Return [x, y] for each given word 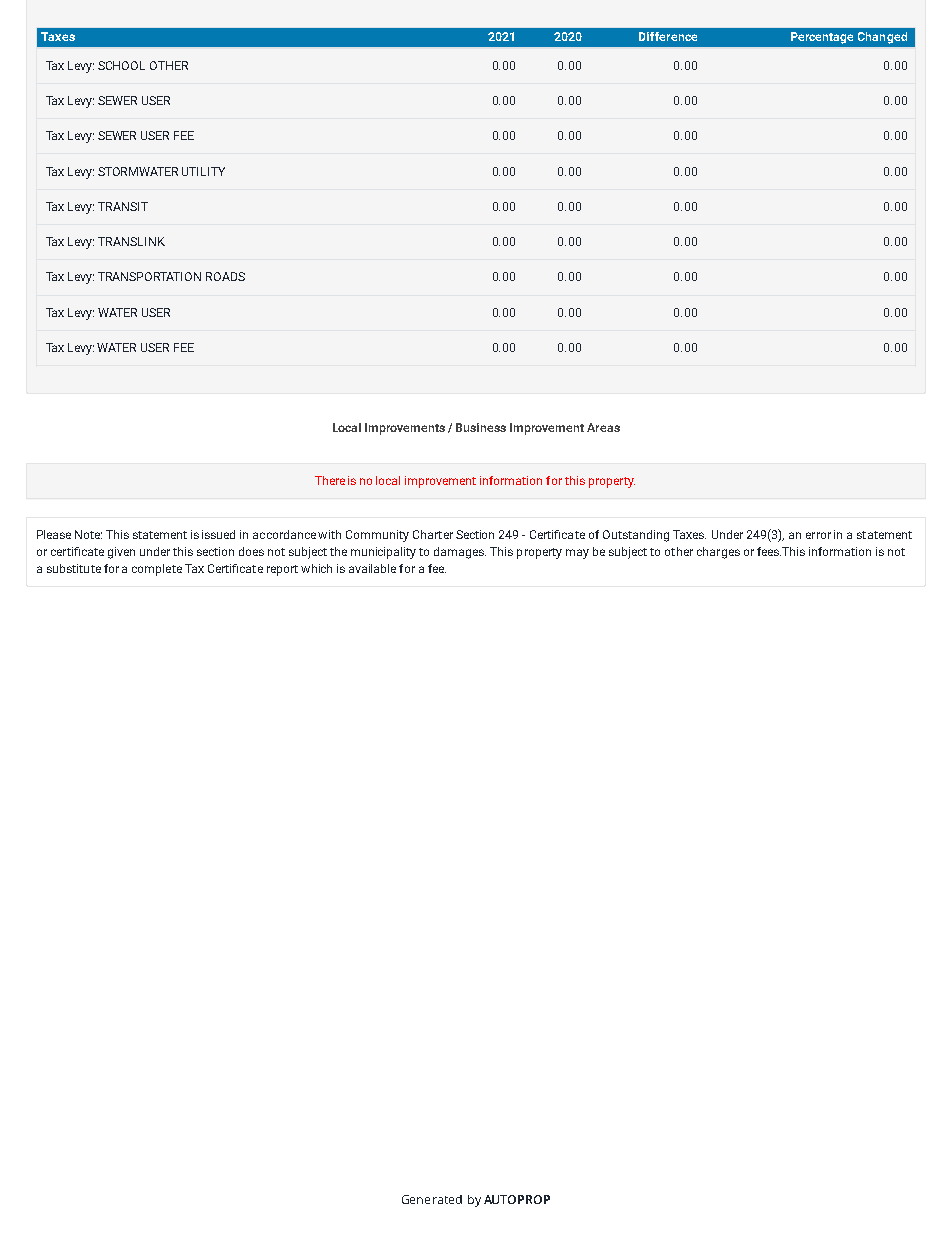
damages [460, 553]
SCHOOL [121, 65]
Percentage [822, 38]
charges [718, 553]
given [121, 553]
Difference [668, 36]
